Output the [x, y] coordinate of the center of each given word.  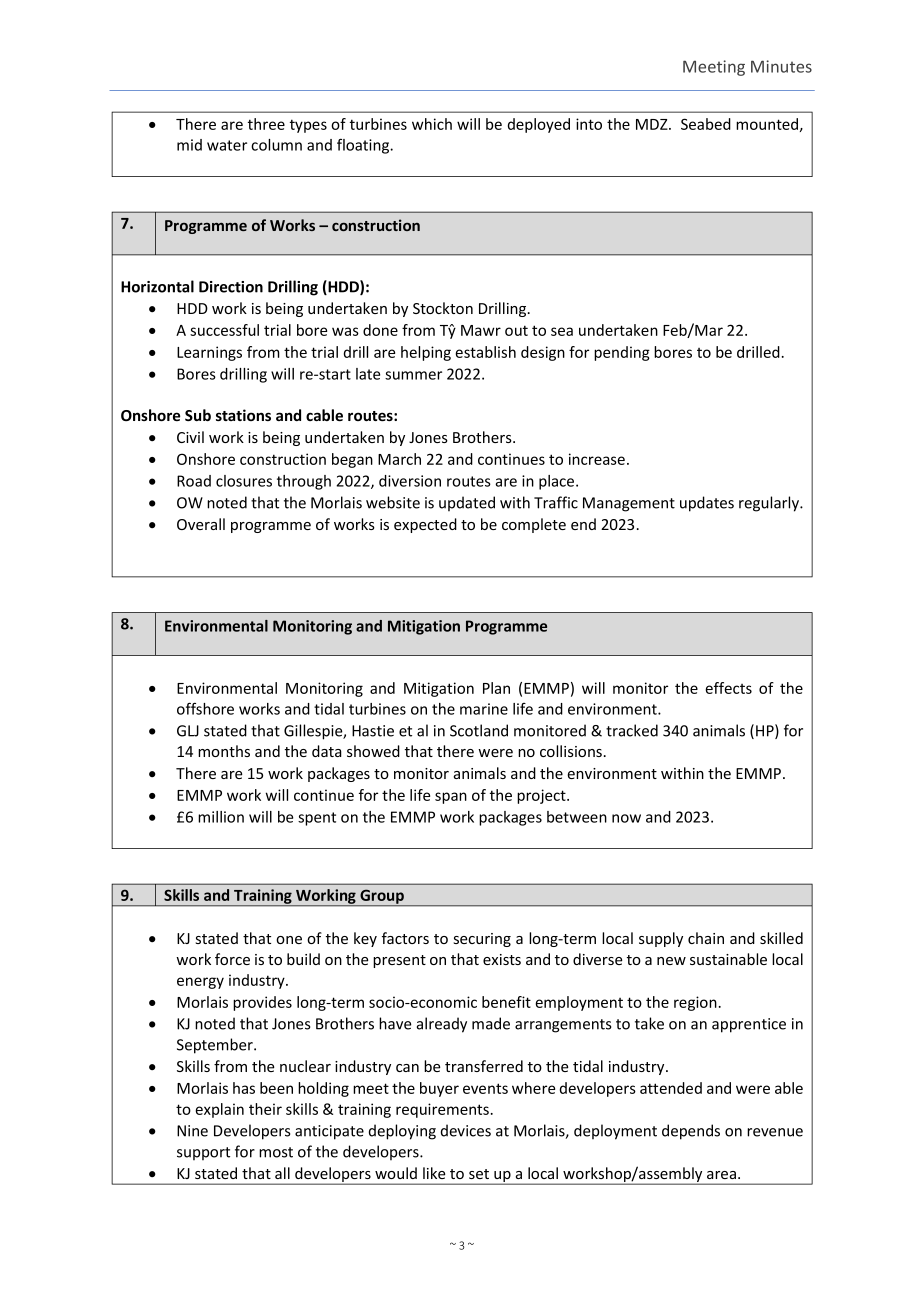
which [432, 124]
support [203, 1153]
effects [728, 688]
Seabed [706, 124]
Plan [496, 688]
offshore [205, 708]
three [266, 124]
